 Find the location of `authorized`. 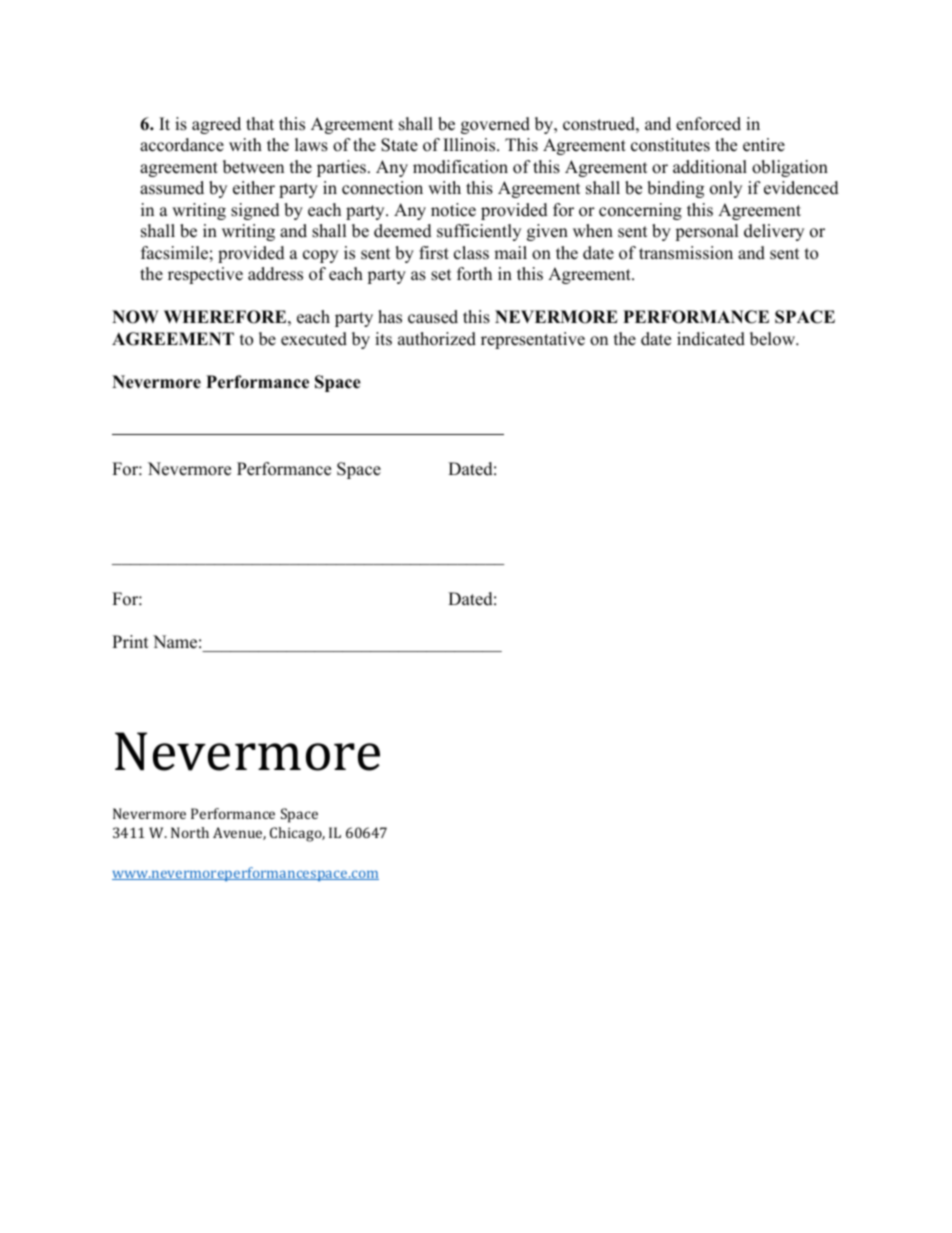

authorized is located at coordinates (437, 339).
